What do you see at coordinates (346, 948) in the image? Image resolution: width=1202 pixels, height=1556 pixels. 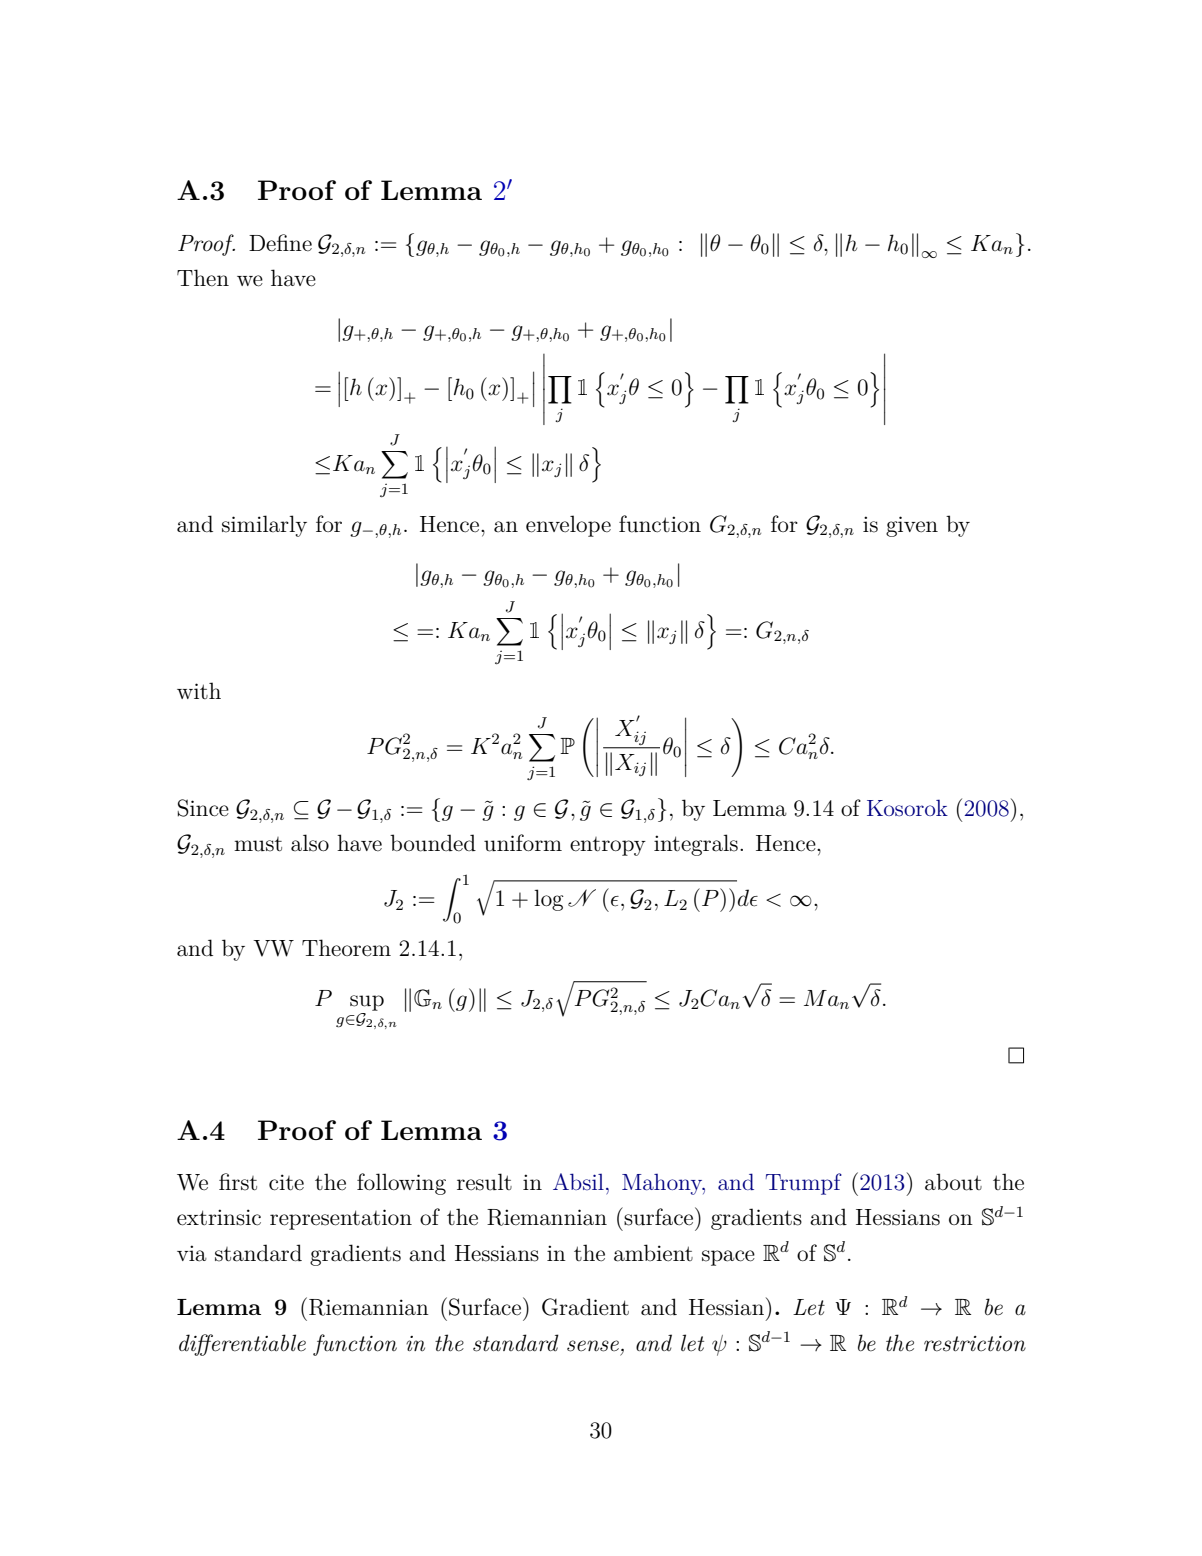 I see `Theorem` at bounding box center [346, 948].
